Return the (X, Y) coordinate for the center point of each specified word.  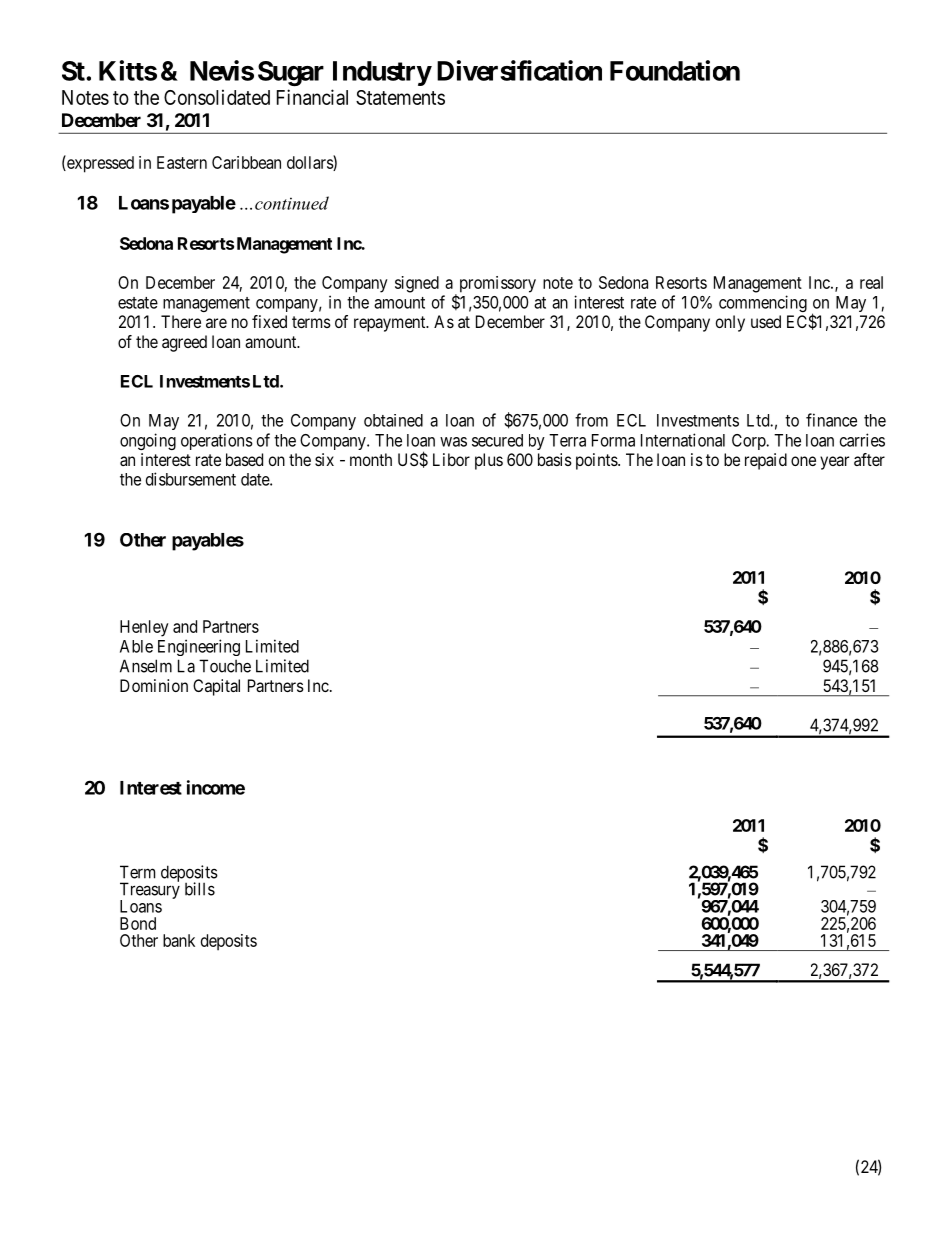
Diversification (519, 70)
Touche (225, 666)
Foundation (675, 70)
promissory (498, 284)
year (834, 463)
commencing (763, 303)
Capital (216, 687)
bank (179, 940)
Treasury (150, 891)
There (181, 321)
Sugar (291, 73)
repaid (766, 461)
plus (489, 461)
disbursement (191, 479)
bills (200, 889)
